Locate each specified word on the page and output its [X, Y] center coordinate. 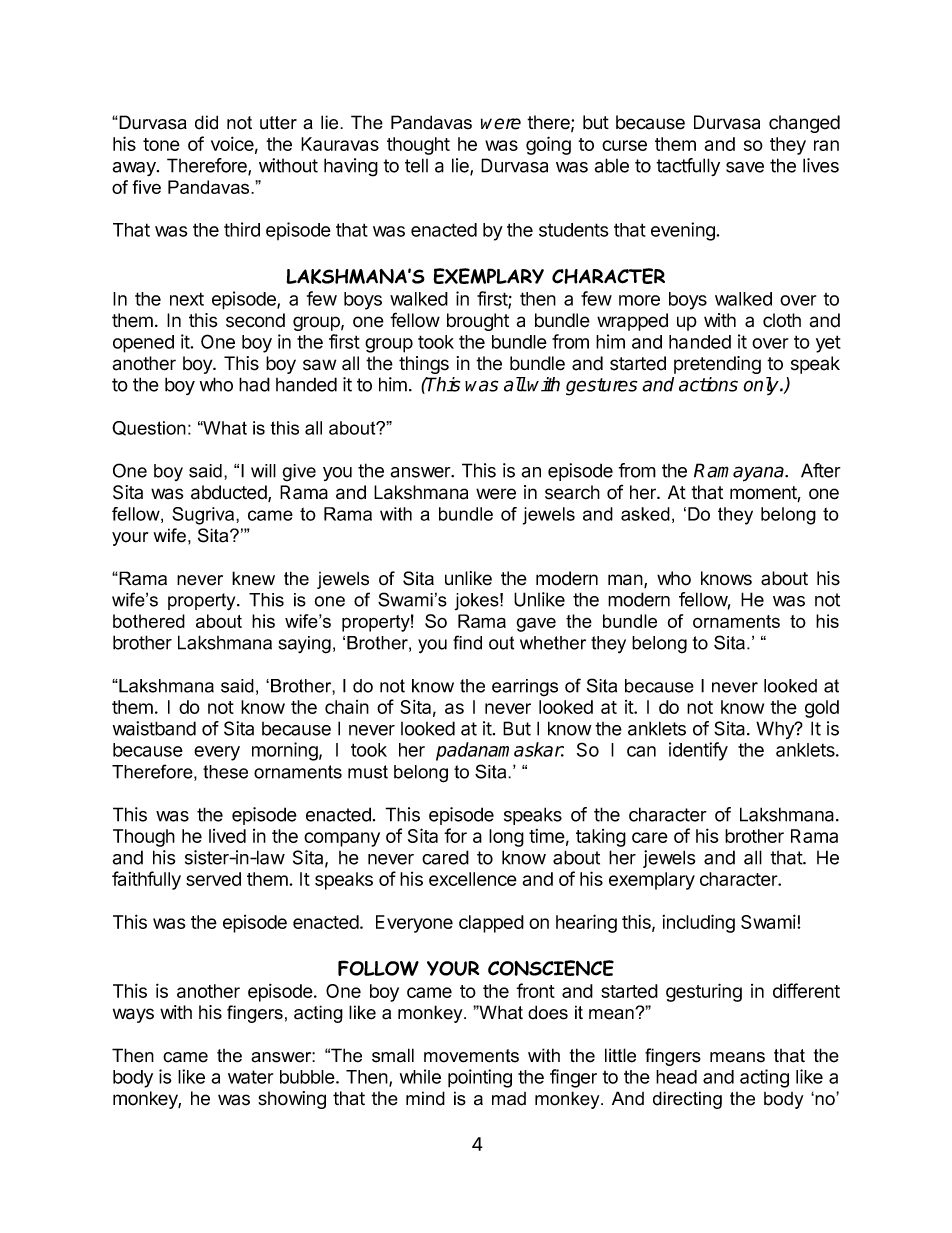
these [225, 772]
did [206, 122]
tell [416, 165]
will [263, 471]
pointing [480, 1078]
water [250, 1077]
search [572, 492]
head [676, 1077]
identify [698, 751]
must [368, 772]
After [821, 470]
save [745, 167]
